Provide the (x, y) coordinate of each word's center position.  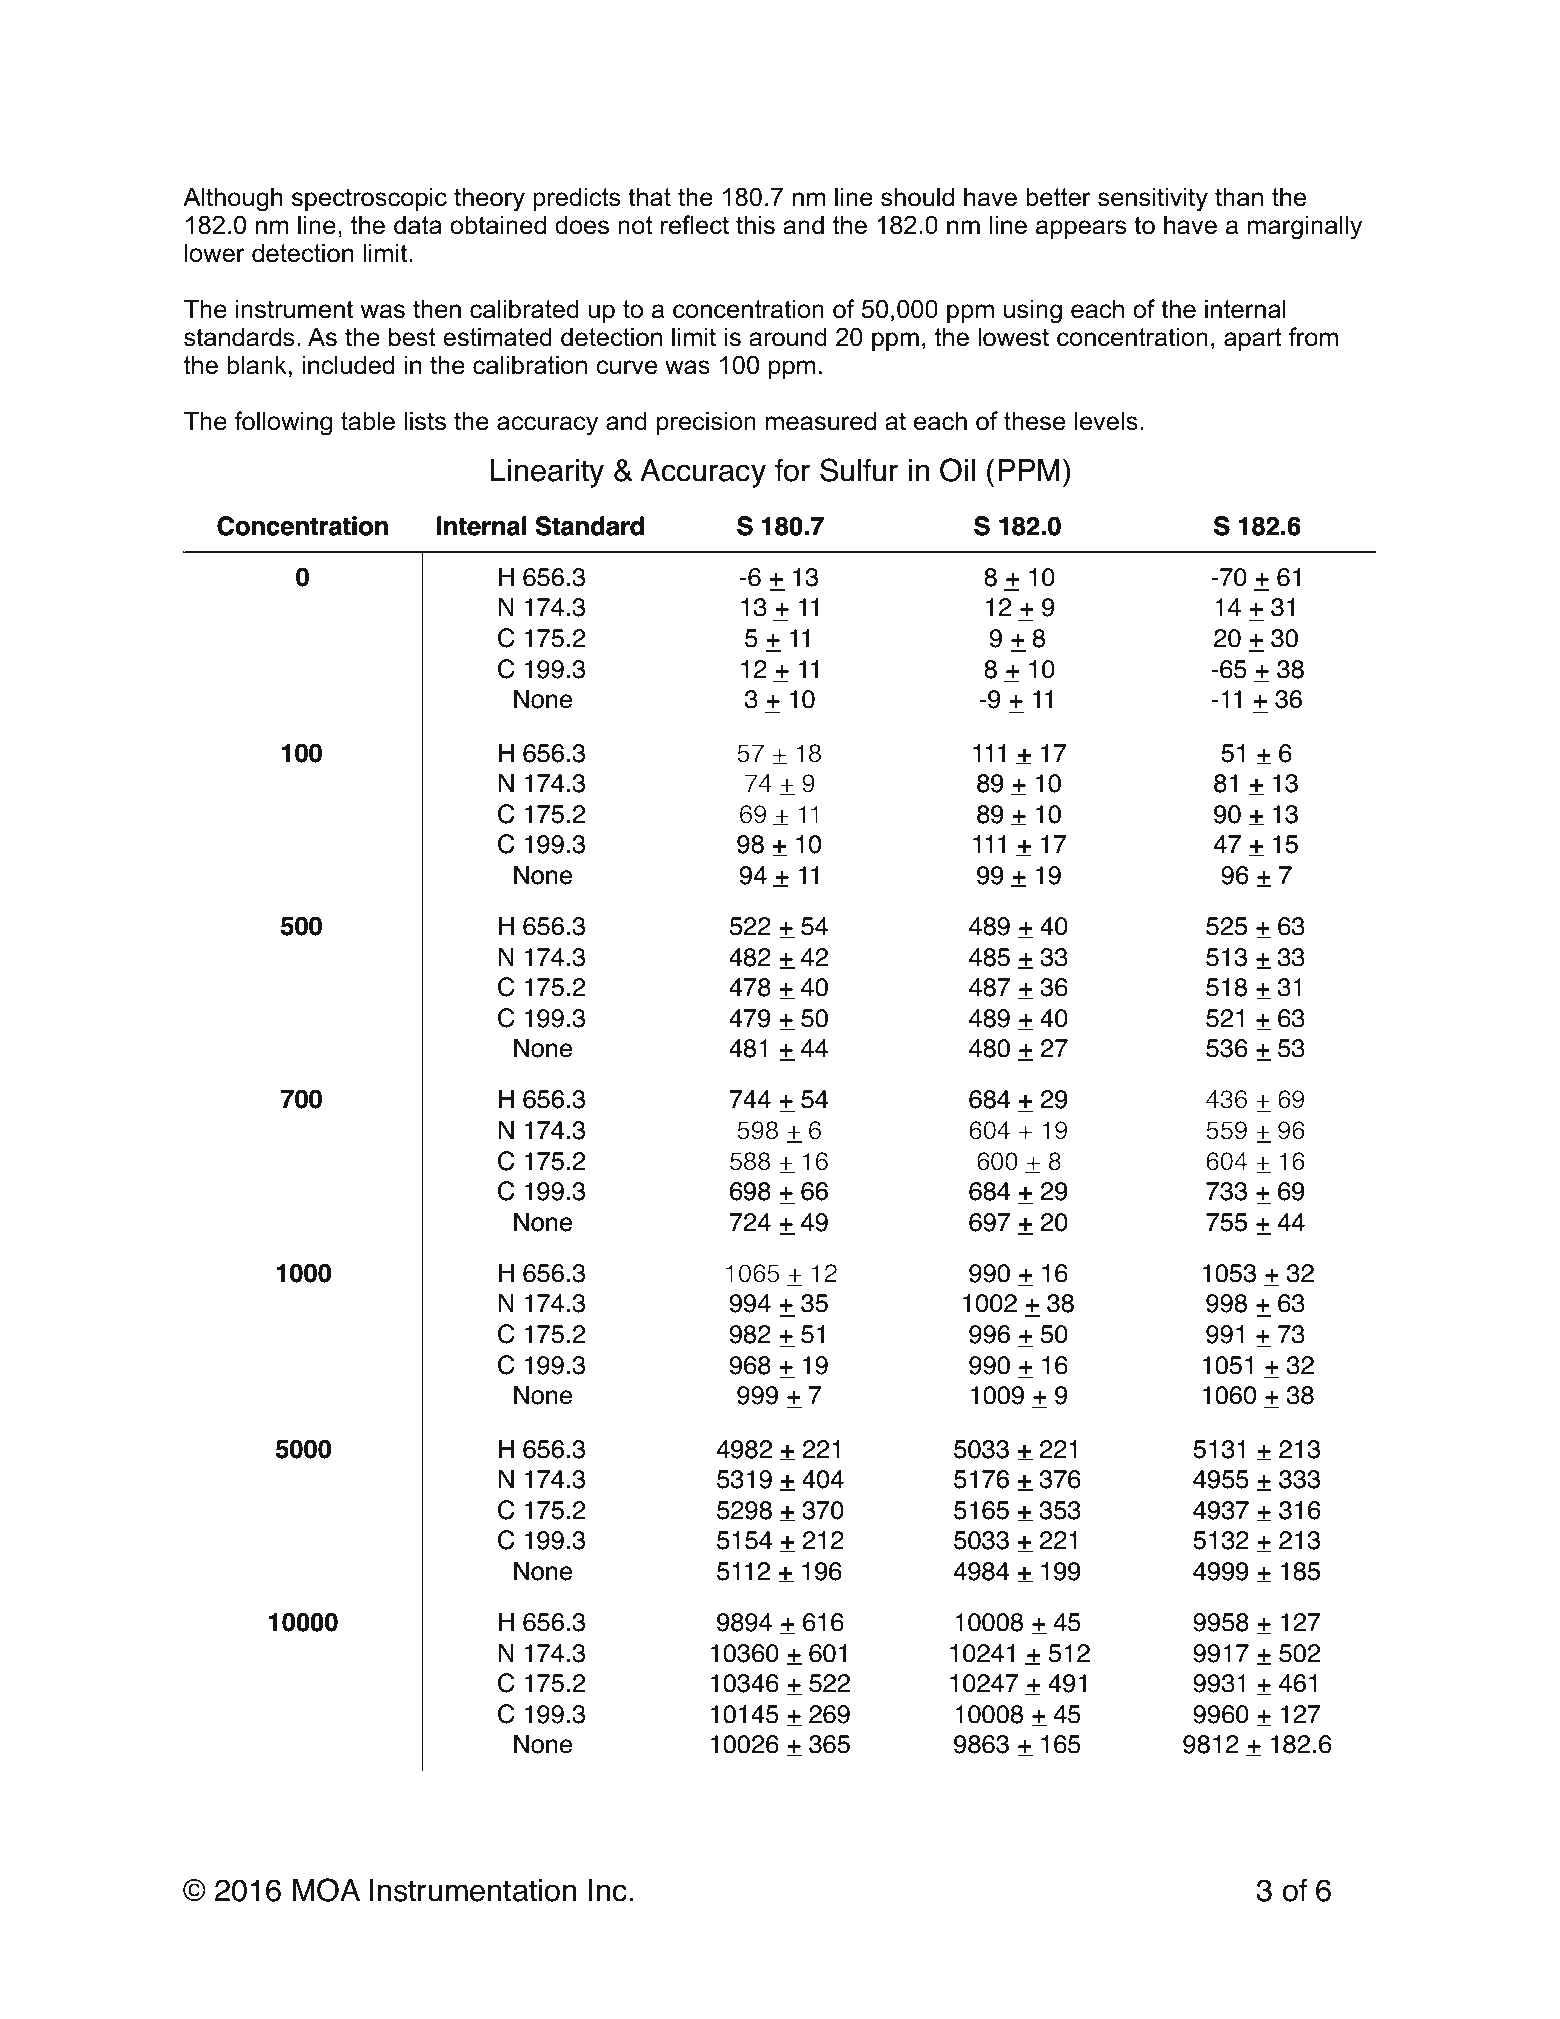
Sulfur (859, 470)
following (283, 423)
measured (821, 421)
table (368, 421)
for (792, 470)
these (1034, 421)
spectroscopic (369, 199)
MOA (326, 1890)
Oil (957, 470)
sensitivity (1153, 199)
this (755, 225)
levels (1106, 421)
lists (425, 421)
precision (706, 423)
